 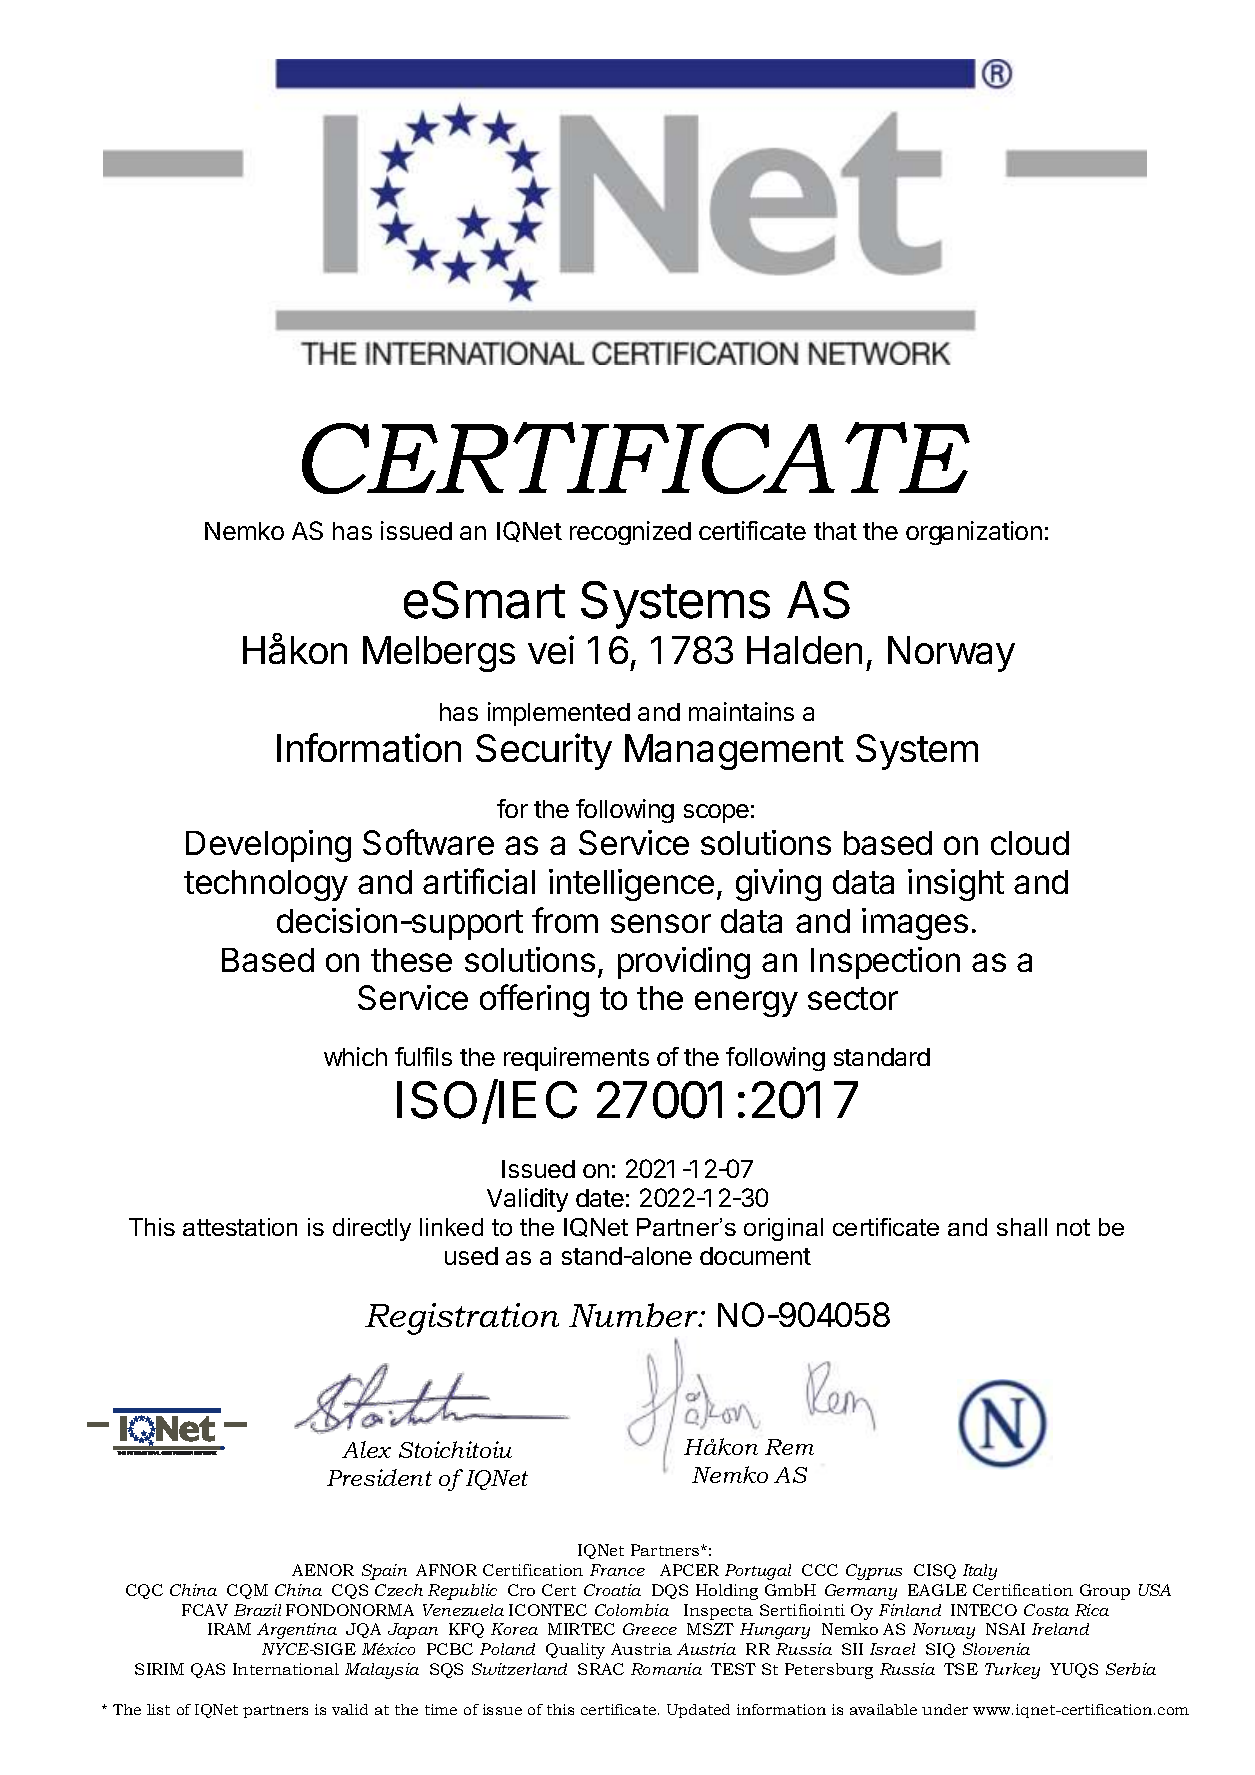 What do you see at coordinates (630, 533) in the image?
I see `recognized` at bounding box center [630, 533].
